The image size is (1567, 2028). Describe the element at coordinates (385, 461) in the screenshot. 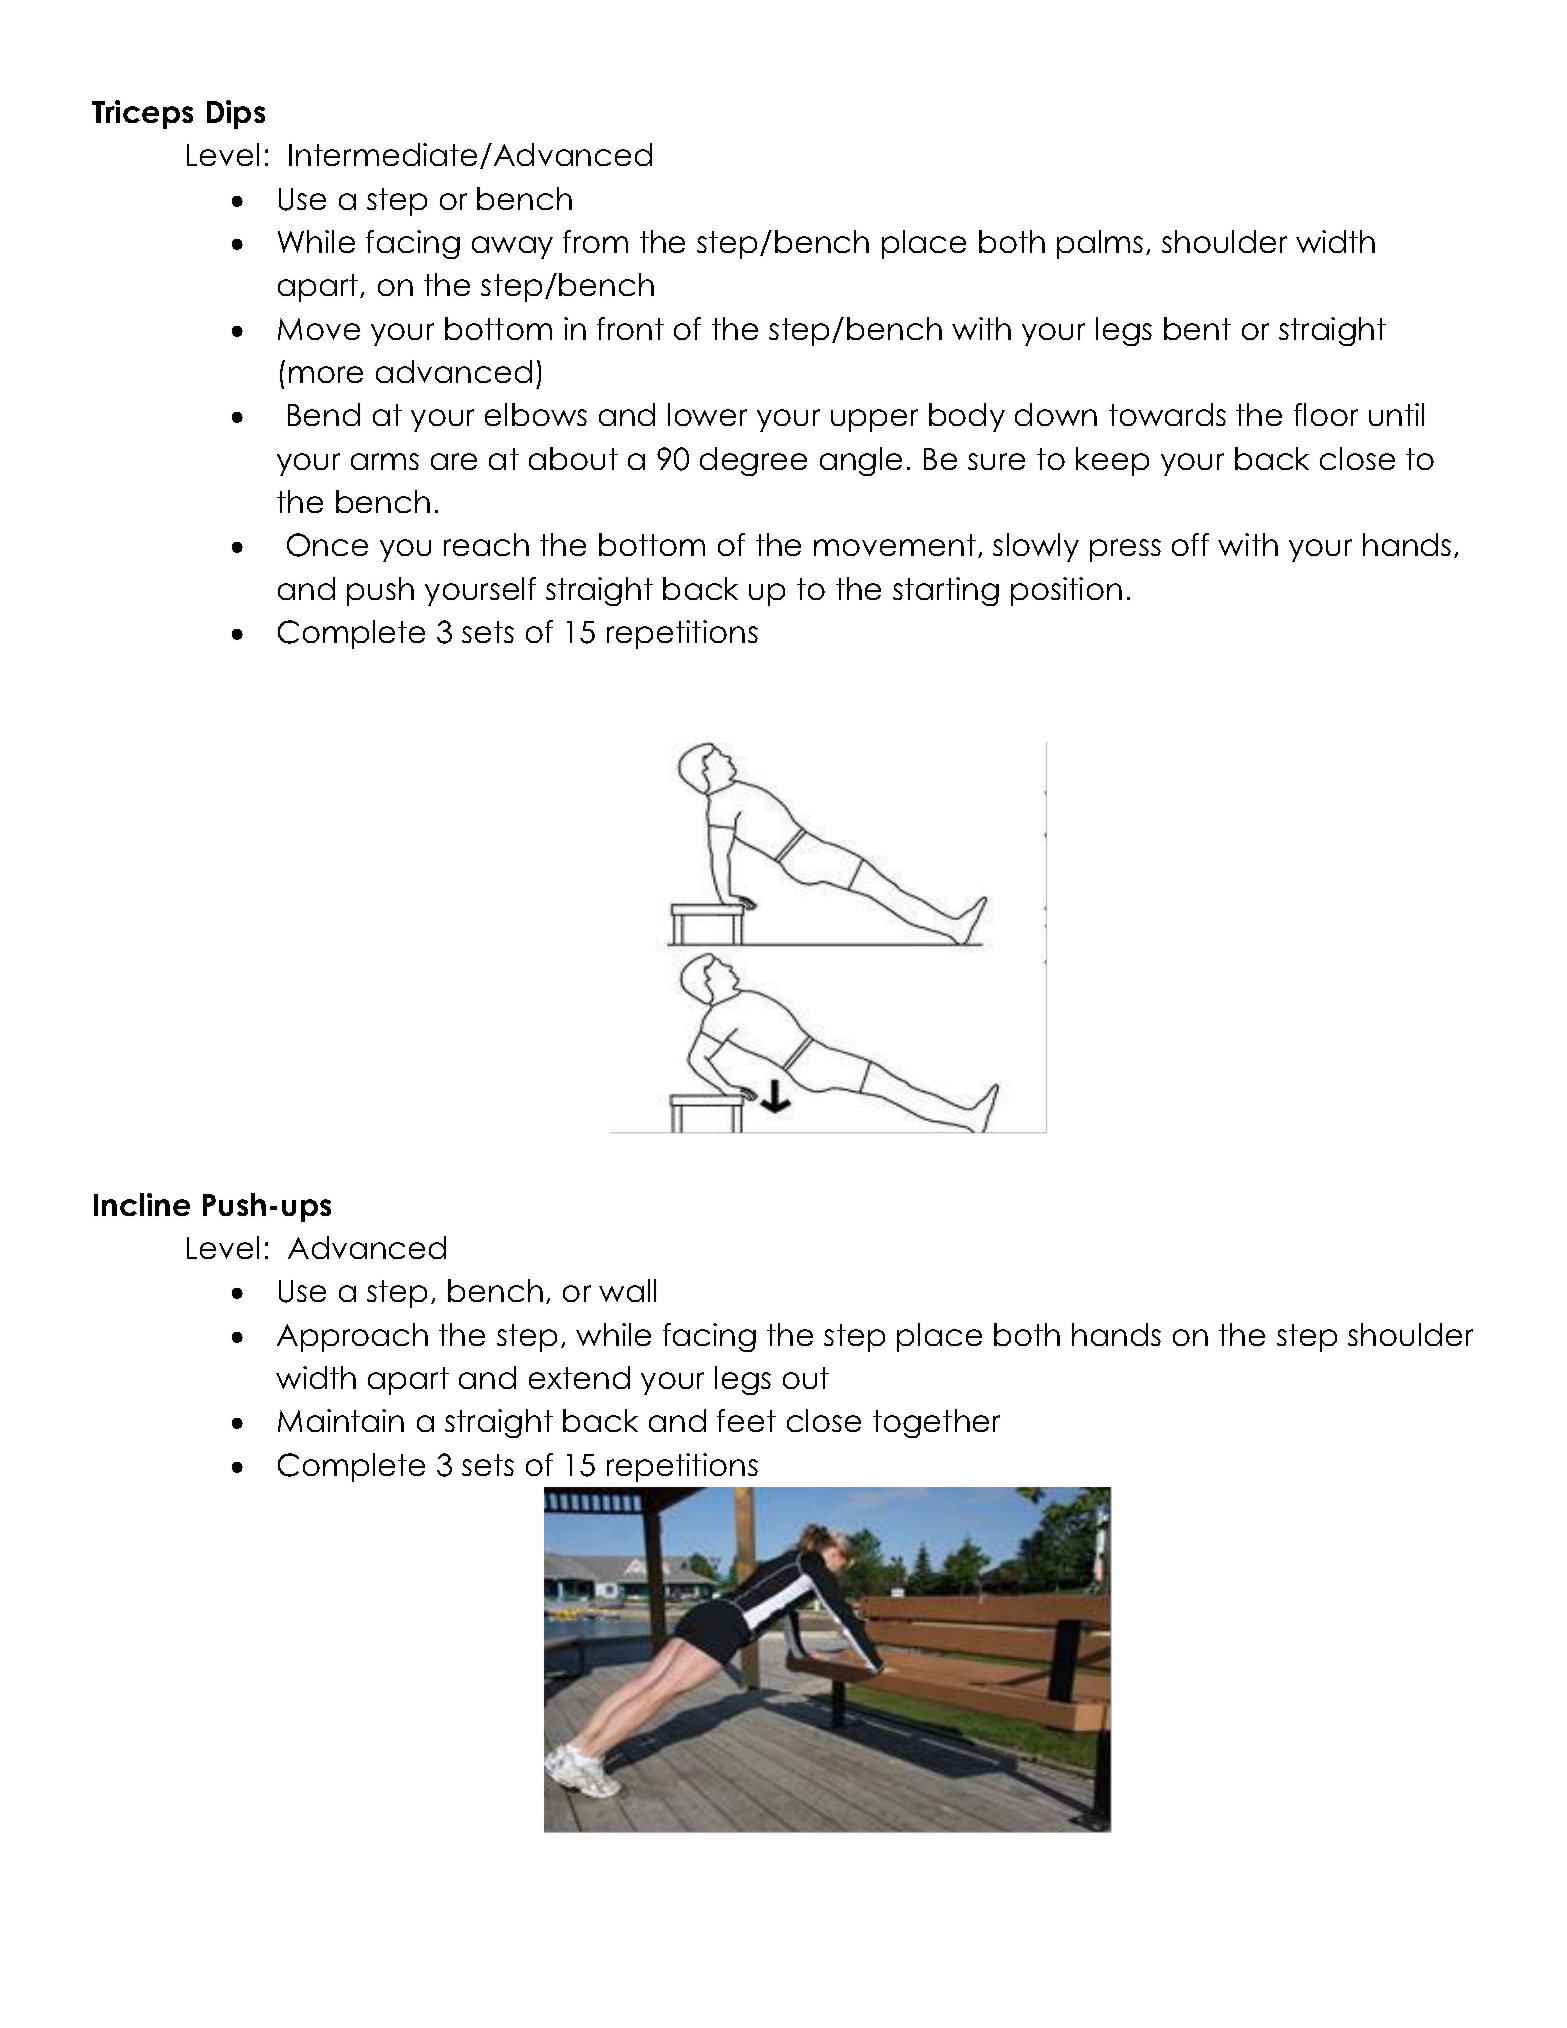

I see `arms` at that location.
